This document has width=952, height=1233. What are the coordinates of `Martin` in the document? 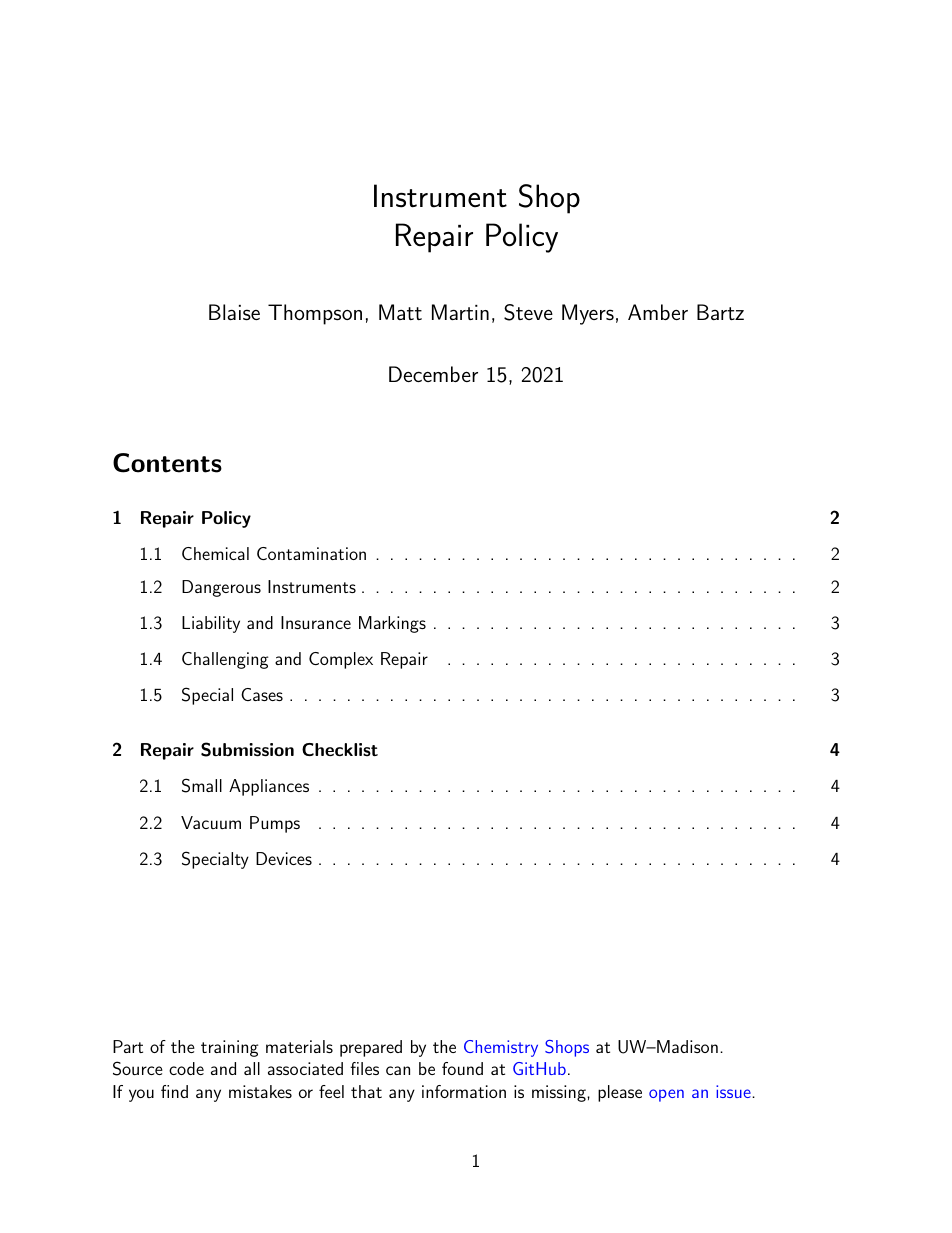 It's located at (460, 312).
